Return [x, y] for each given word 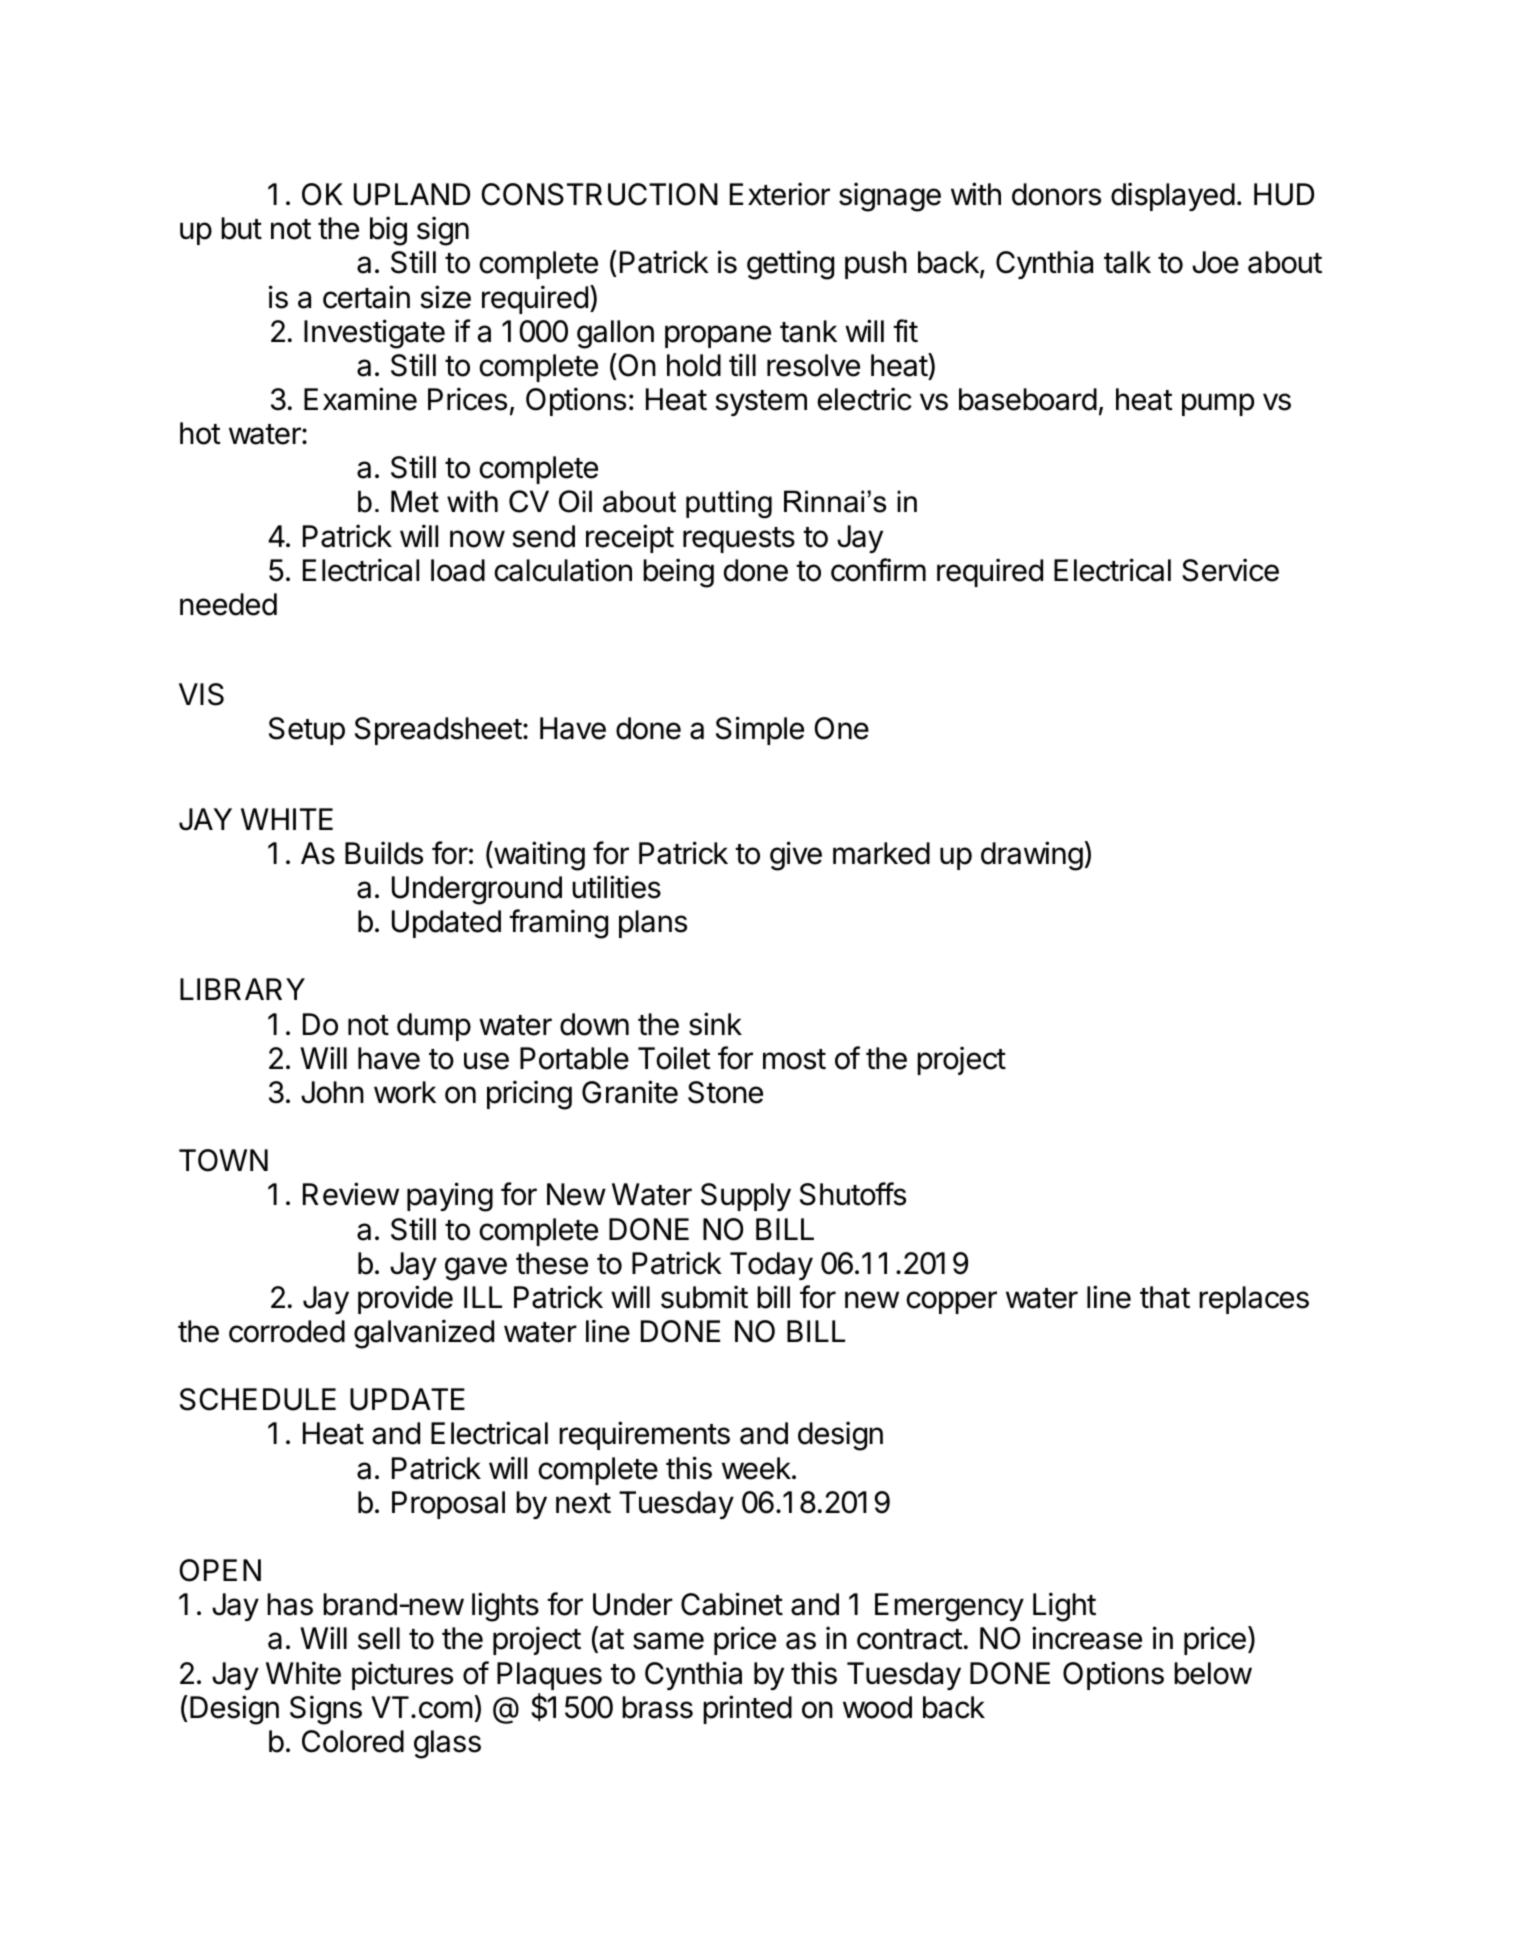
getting [790, 265]
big [388, 231]
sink [715, 1024]
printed [747, 1709]
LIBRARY [242, 989]
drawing [1032, 856]
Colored [353, 1741]
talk [1127, 262]
